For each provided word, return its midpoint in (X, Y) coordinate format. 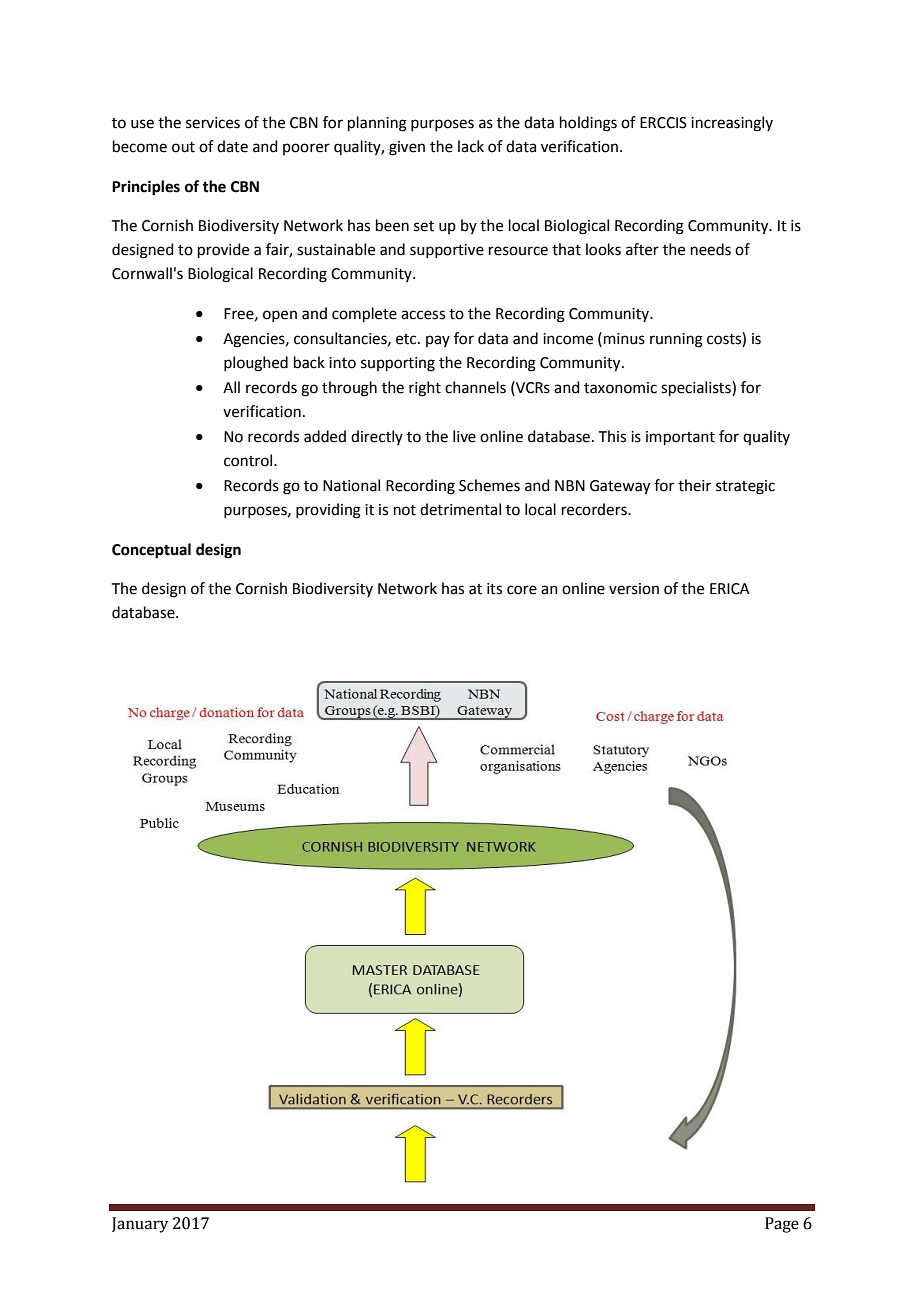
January (140, 1225)
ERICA (730, 589)
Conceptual (151, 551)
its (494, 589)
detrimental (460, 509)
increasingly (732, 124)
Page (782, 1225)
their (694, 485)
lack (471, 146)
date (232, 146)
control (249, 460)
